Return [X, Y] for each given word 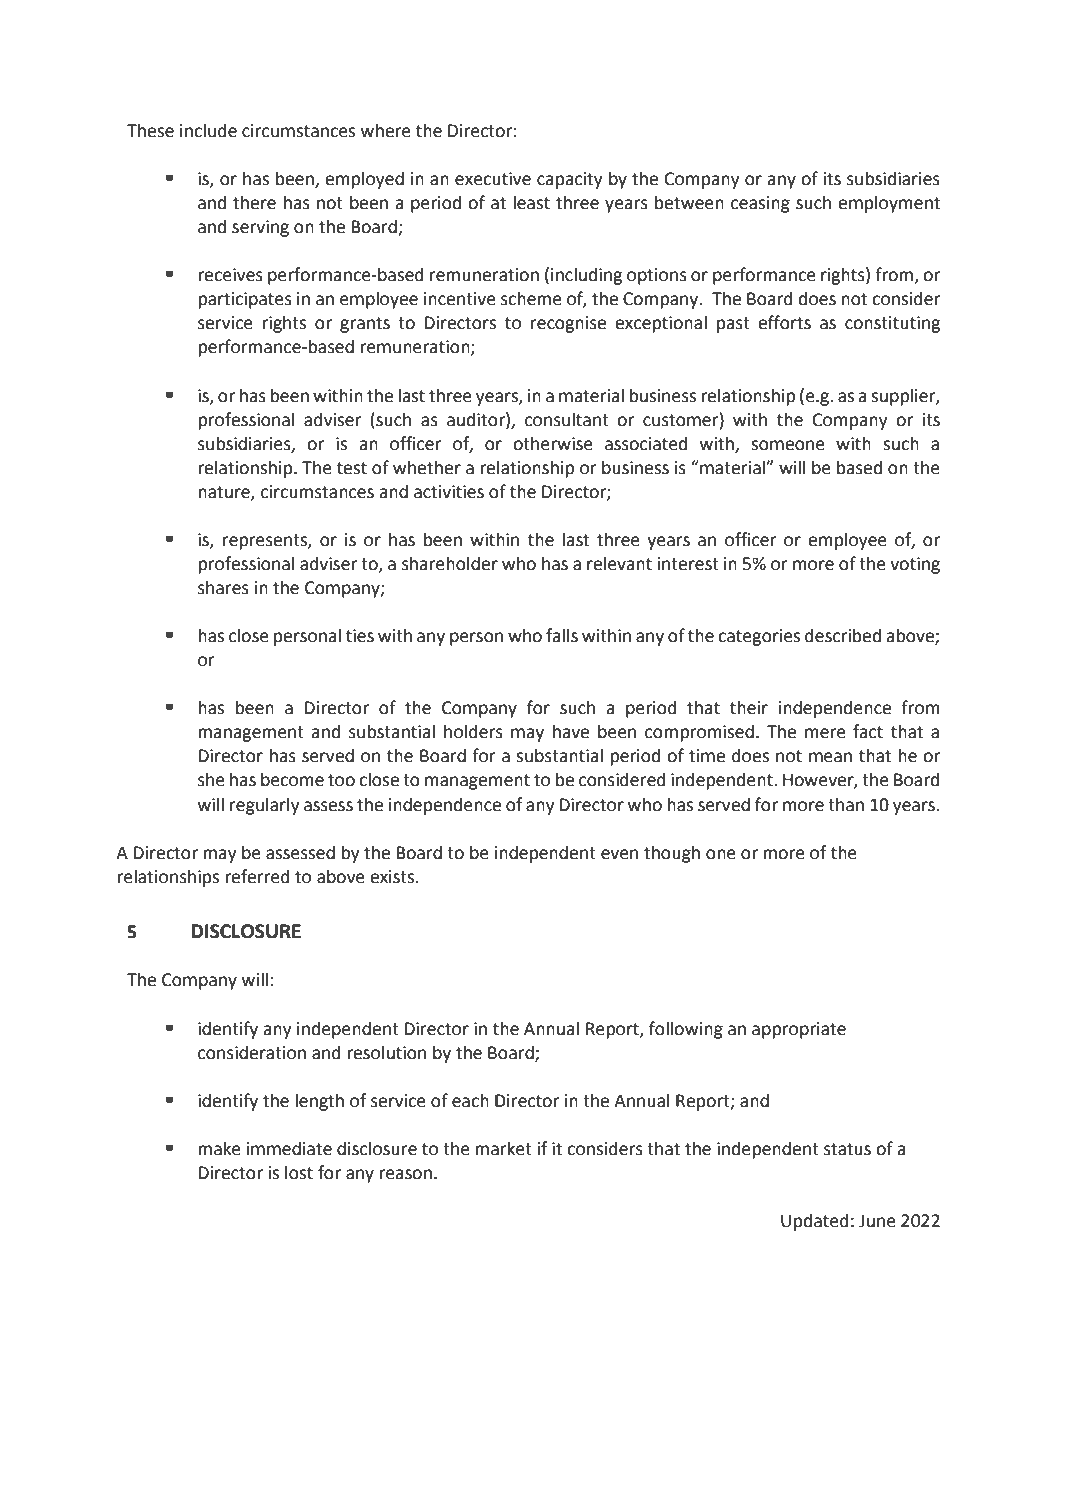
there [254, 202]
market [503, 1148]
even [619, 854]
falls [562, 635]
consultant [567, 419]
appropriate [799, 1030]
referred [257, 876]
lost [299, 1172]
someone [788, 445]
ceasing [760, 204]
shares [223, 587]
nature [225, 493]
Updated [815, 1222]
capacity [570, 180]
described [843, 635]
